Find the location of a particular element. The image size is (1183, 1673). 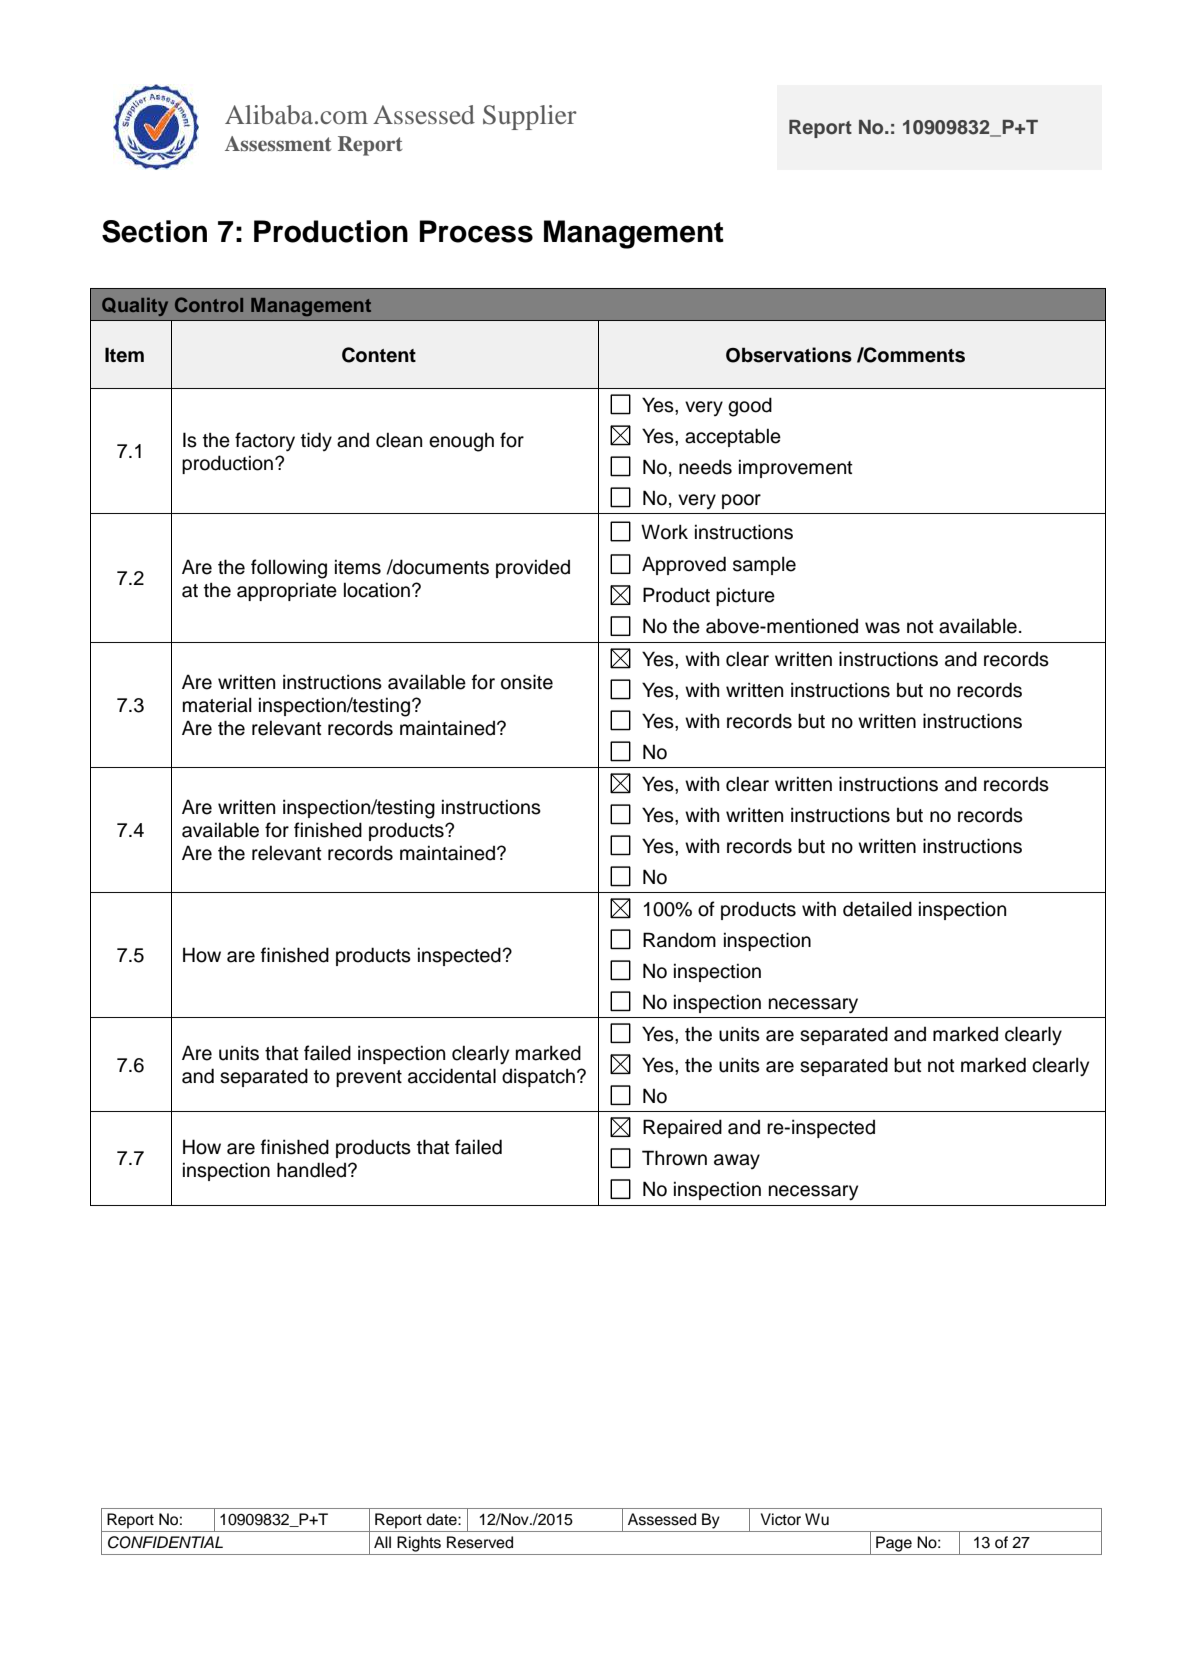

provided is located at coordinates (533, 568).
